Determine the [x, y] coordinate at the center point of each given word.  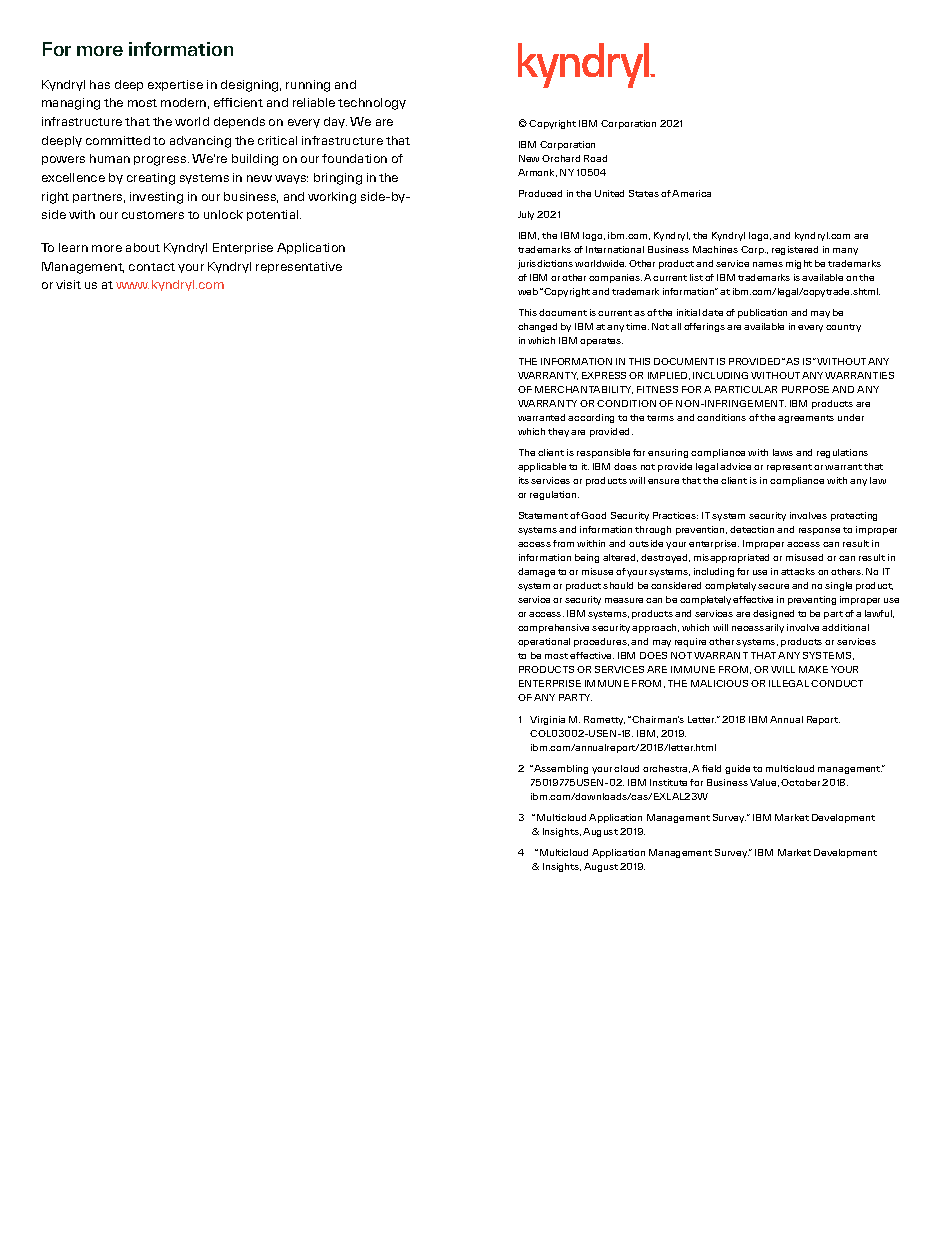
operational [544, 642]
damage [536, 572]
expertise [175, 85]
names [768, 264]
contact [152, 267]
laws [783, 452]
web [528, 291]
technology [372, 104]
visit [68, 284]
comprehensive [553, 628]
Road [595, 158]
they [558, 432]
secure [773, 586]
